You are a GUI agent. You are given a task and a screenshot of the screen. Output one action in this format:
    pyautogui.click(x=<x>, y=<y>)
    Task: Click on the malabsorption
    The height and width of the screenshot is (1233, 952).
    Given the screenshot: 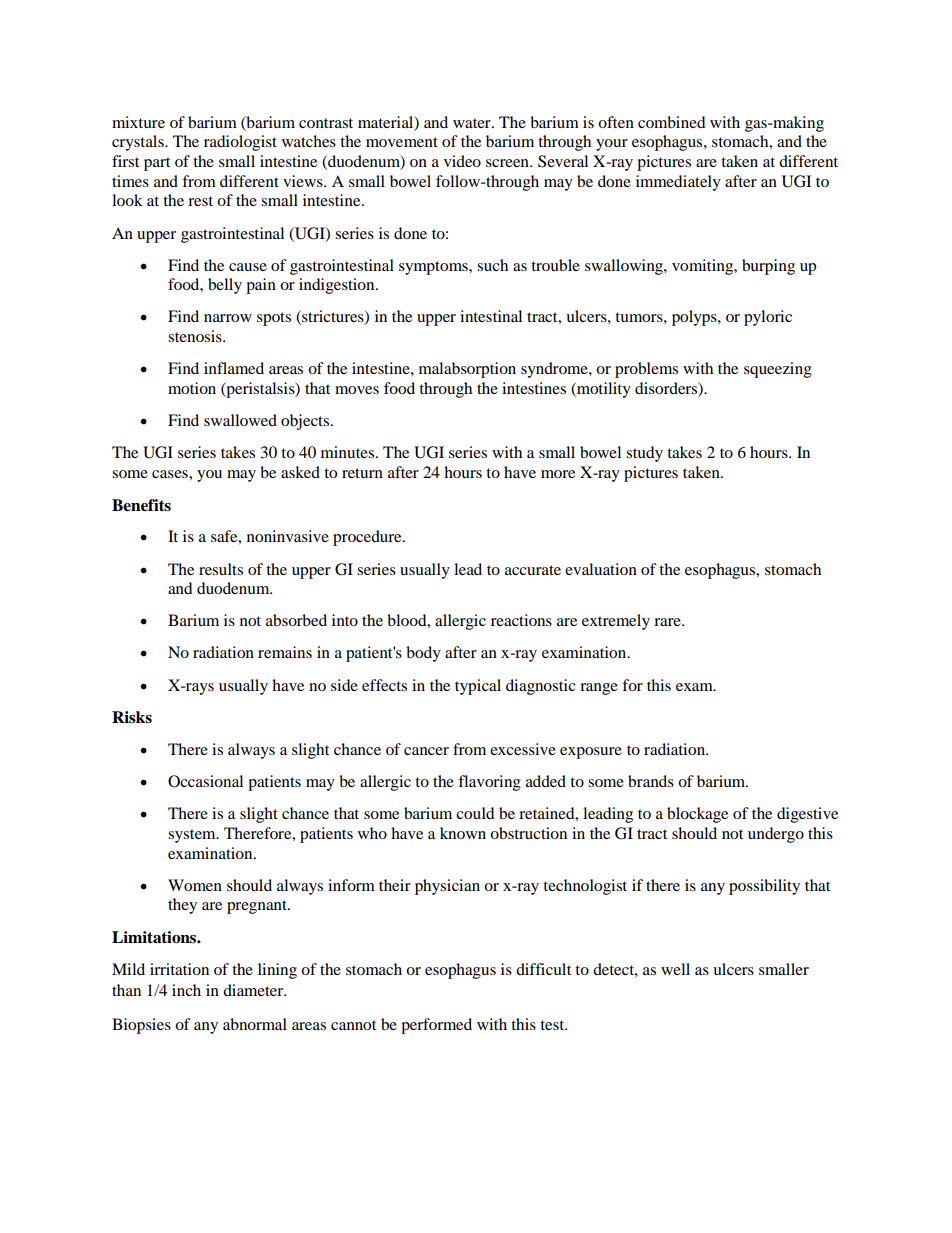 What is the action you would take?
    pyautogui.click(x=467, y=370)
